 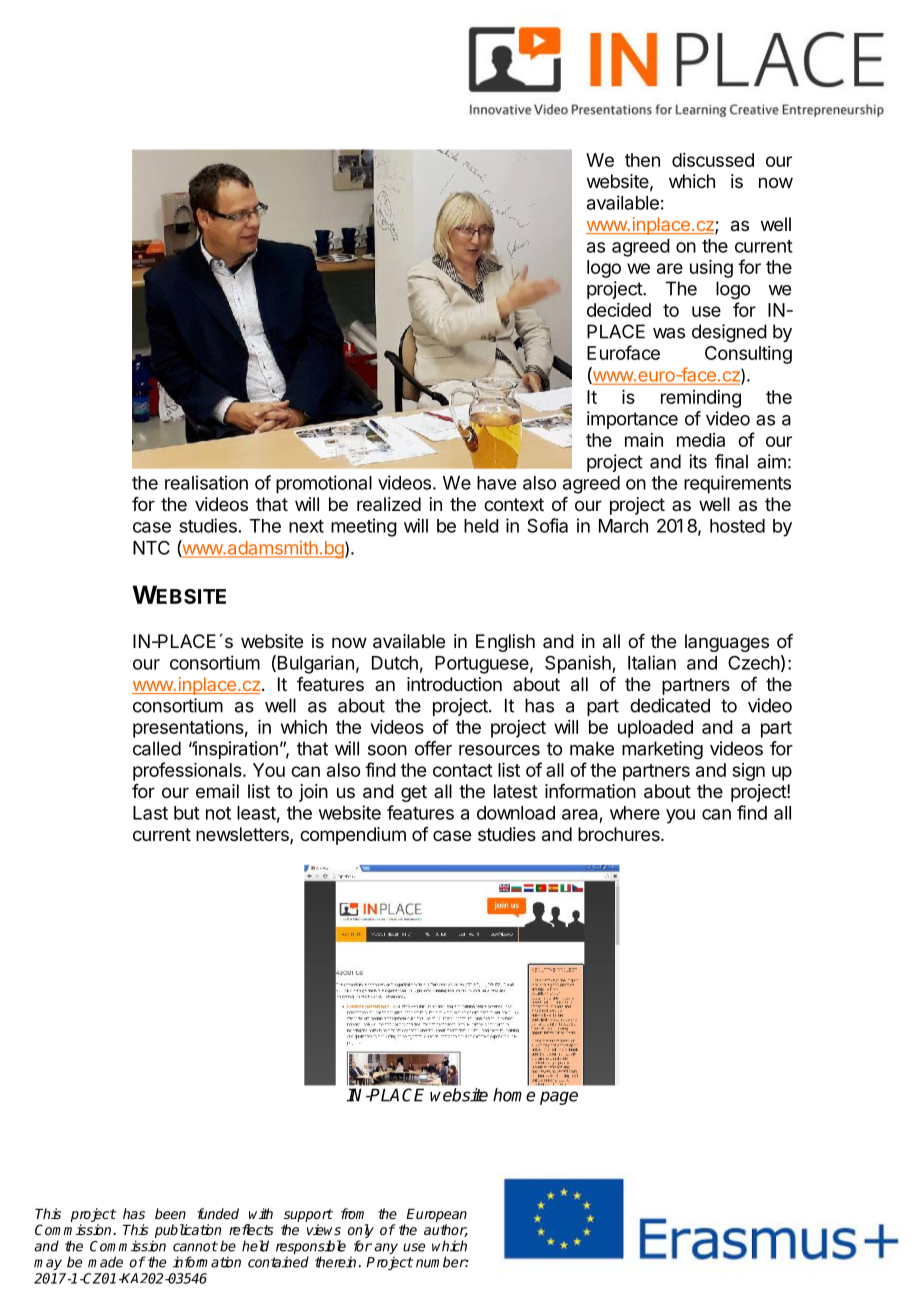 What do you see at coordinates (670, 705) in the screenshot?
I see `dedicated` at bounding box center [670, 705].
